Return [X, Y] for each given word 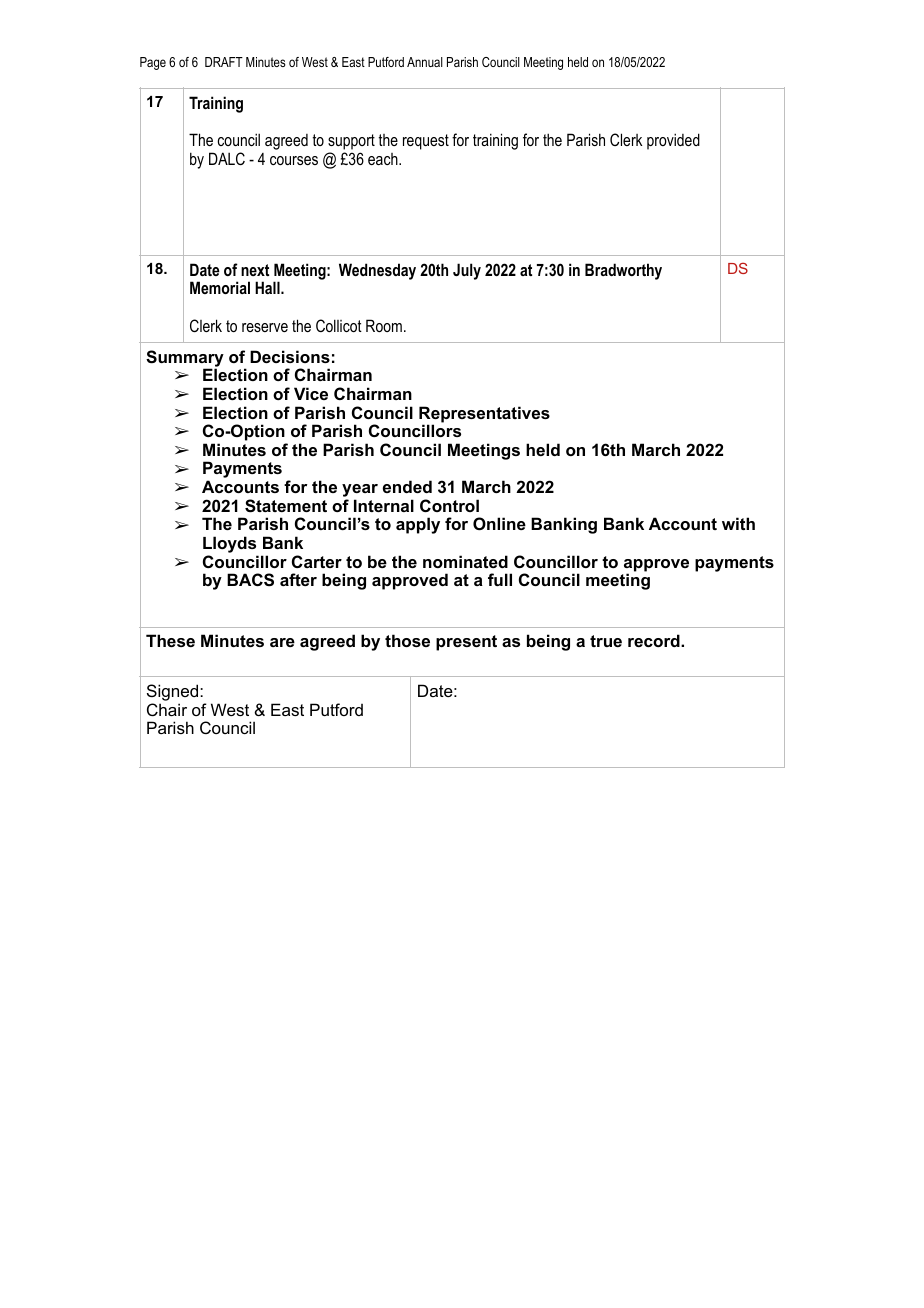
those [407, 640]
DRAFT [224, 62]
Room [384, 325]
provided [673, 141]
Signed [174, 694]
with [738, 523]
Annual [425, 62]
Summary [185, 359]
